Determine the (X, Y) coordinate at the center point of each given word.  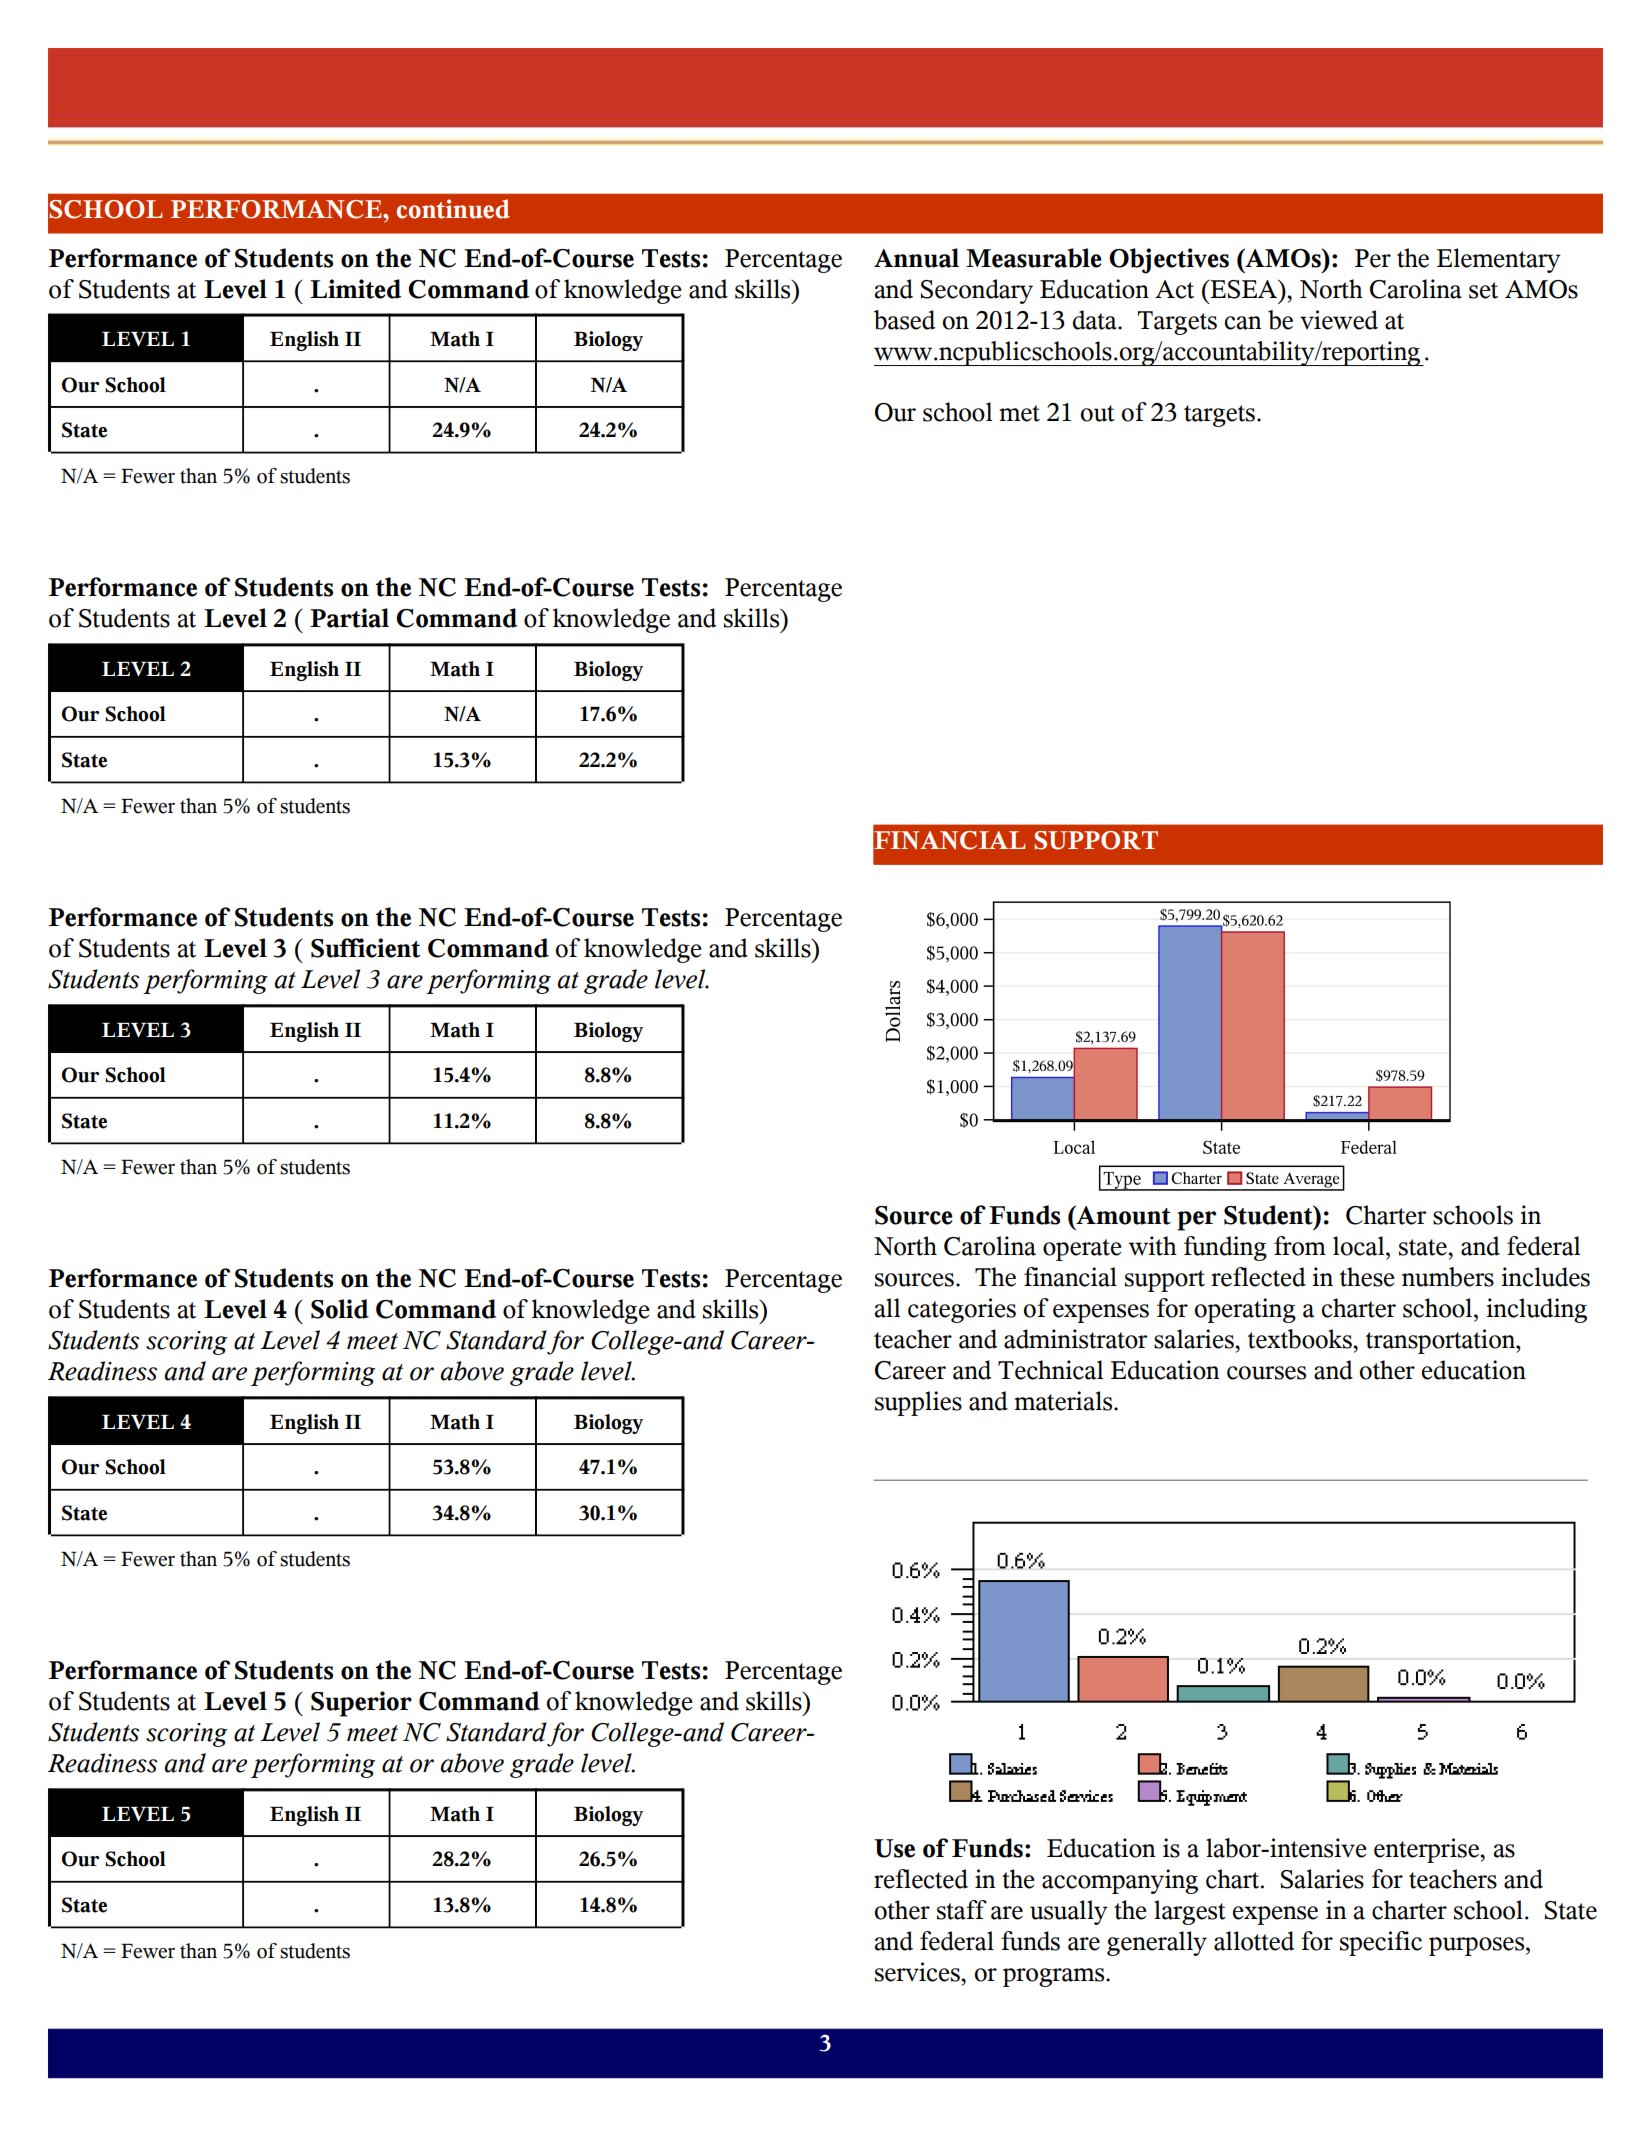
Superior (361, 1704)
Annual (916, 258)
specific (1381, 1943)
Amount (1122, 1215)
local (1360, 1246)
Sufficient (365, 948)
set (1483, 290)
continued (453, 209)
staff (962, 1910)
